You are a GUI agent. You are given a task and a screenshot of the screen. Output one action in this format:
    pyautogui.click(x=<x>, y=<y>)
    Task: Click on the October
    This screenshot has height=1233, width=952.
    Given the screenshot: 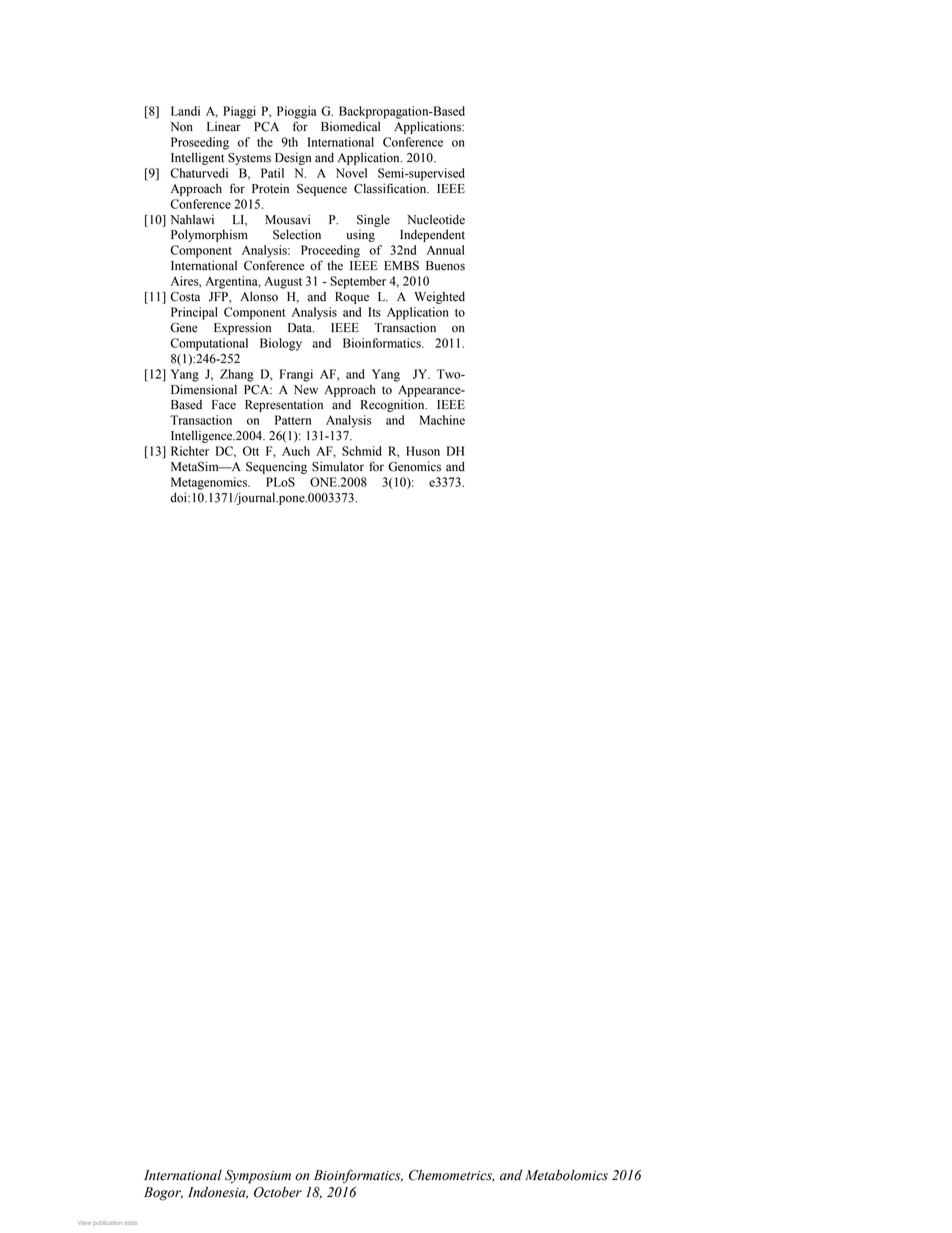 What is the action you would take?
    pyautogui.click(x=278, y=1192)
